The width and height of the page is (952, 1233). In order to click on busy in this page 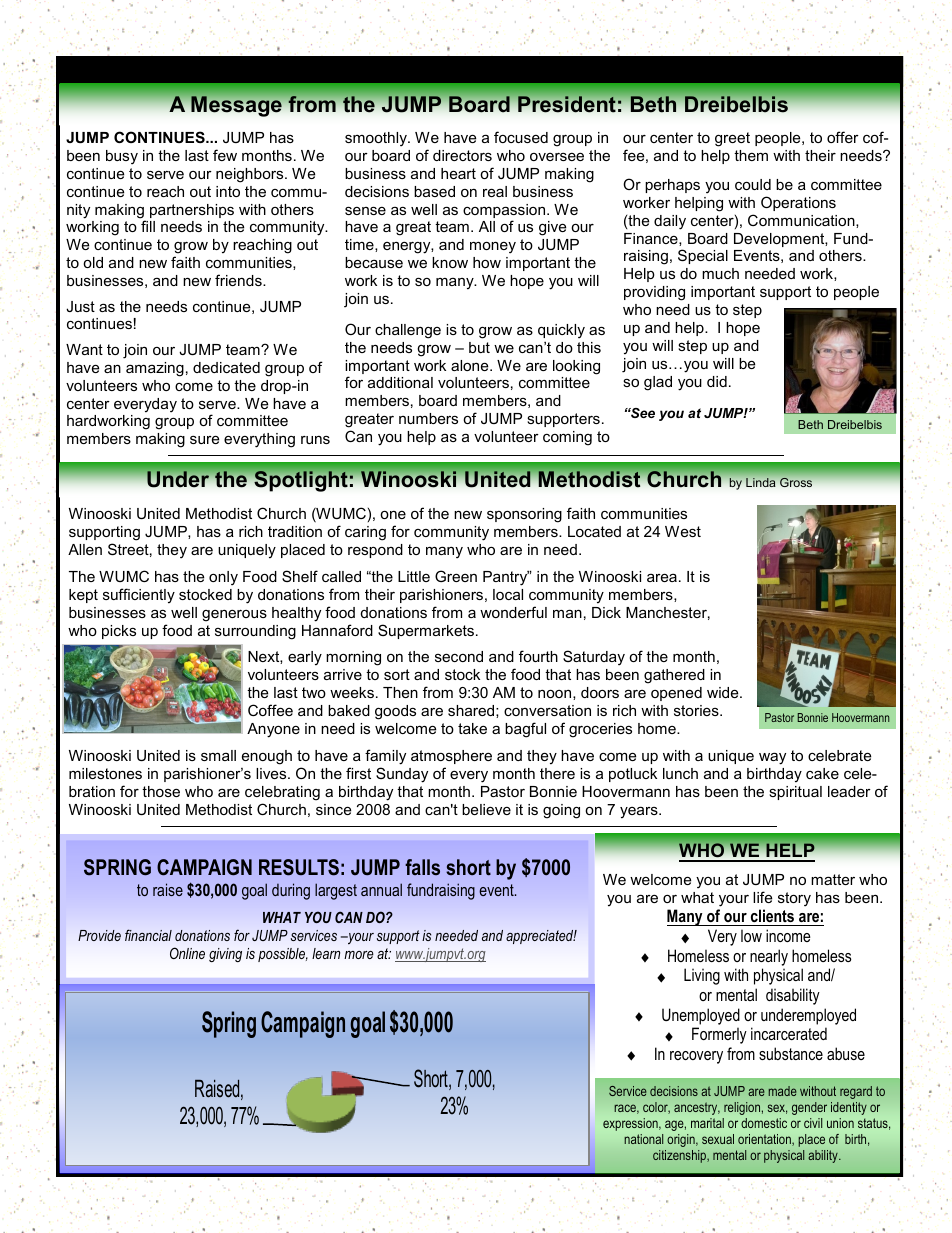, I will do `click(122, 157)`.
